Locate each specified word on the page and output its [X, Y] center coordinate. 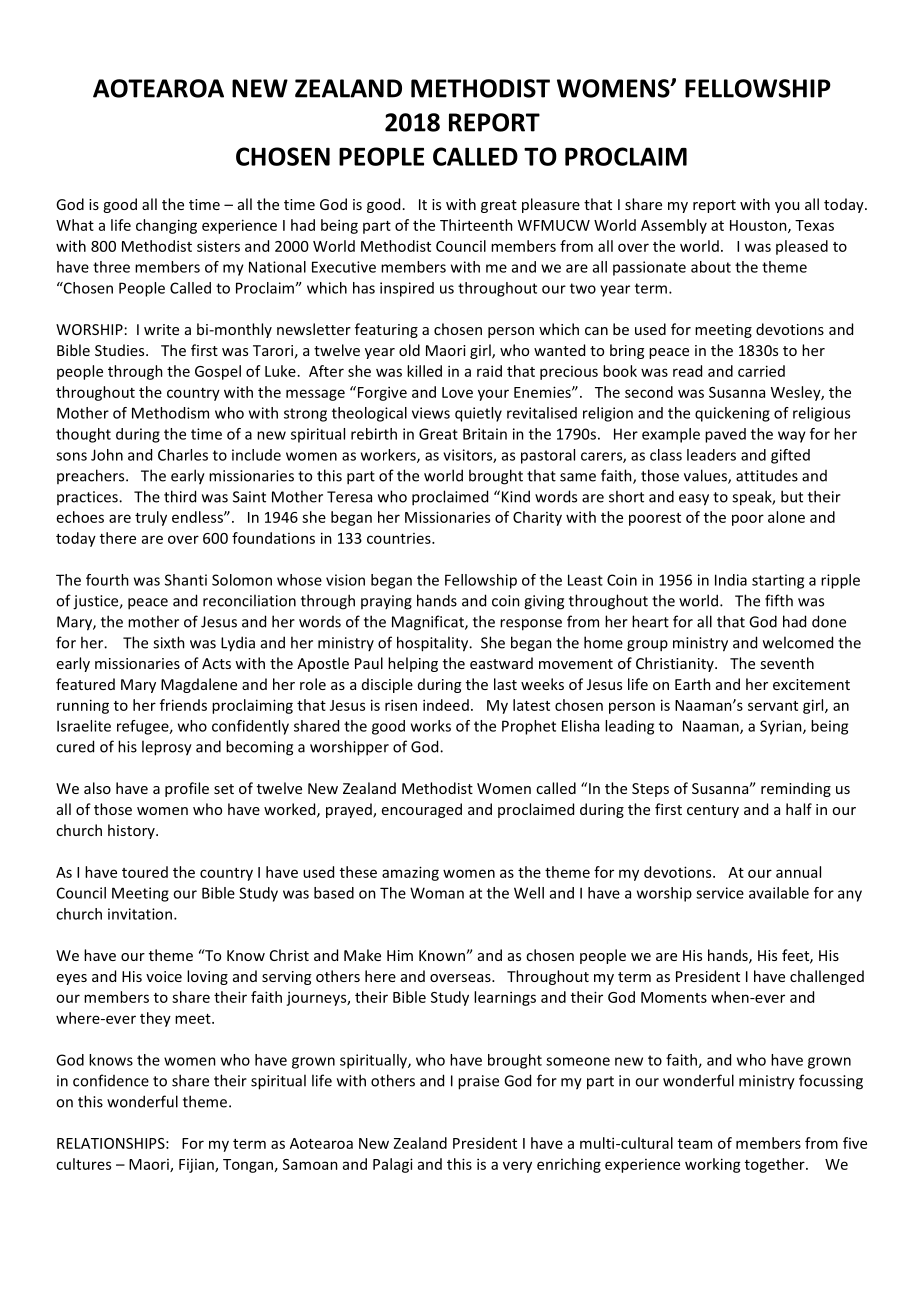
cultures [83, 1164]
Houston [759, 226]
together [776, 1165]
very [517, 1167]
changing [166, 226]
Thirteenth [476, 225]
